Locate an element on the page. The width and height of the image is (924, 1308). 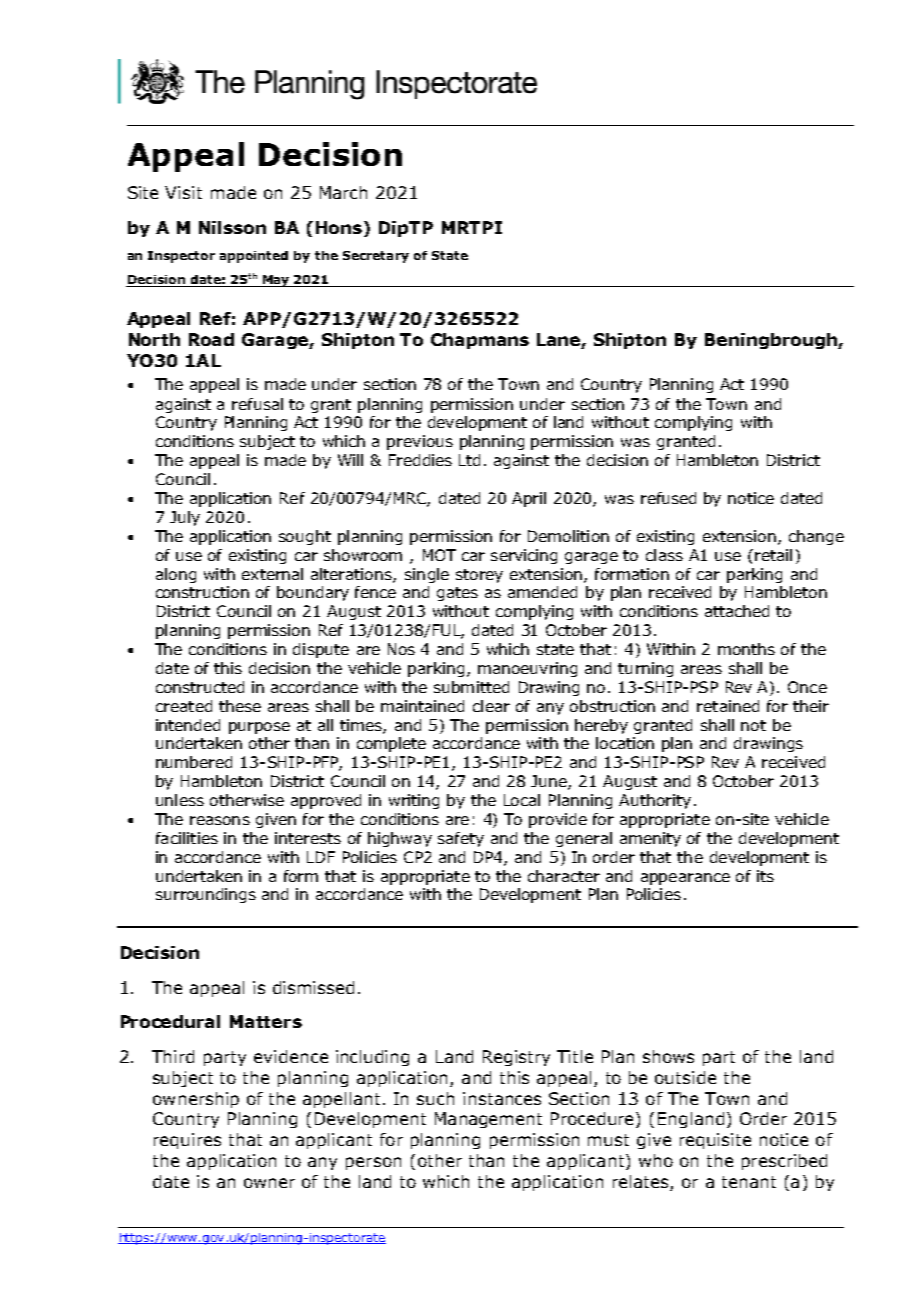
Secretary is located at coordinates (376, 257).
